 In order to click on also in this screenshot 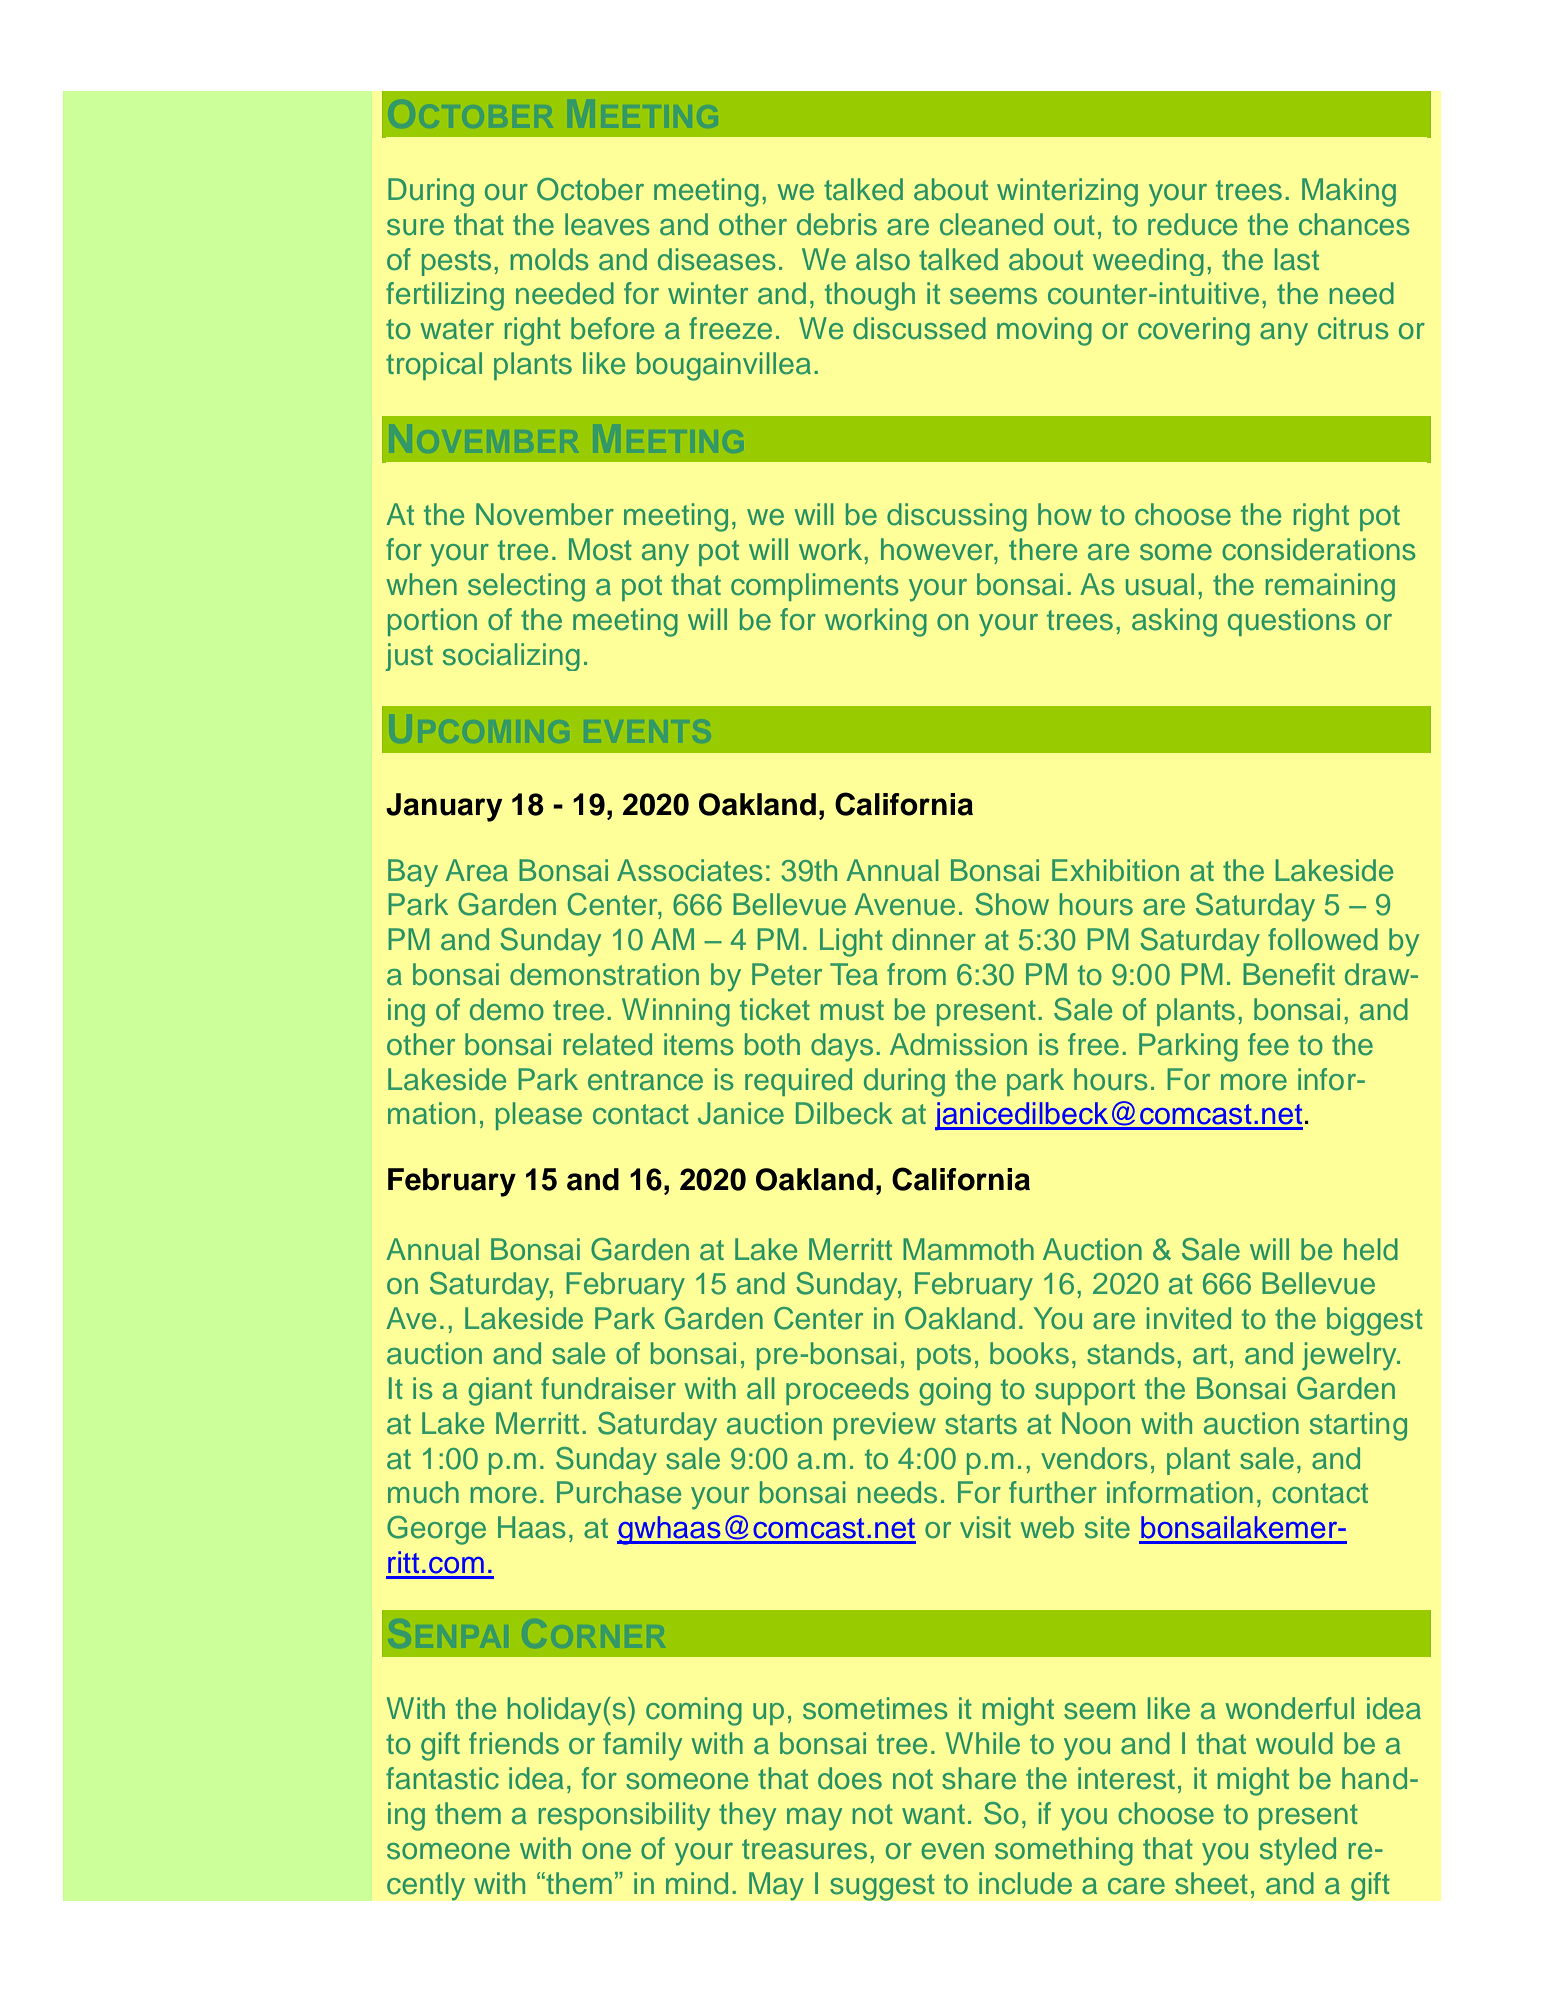, I will do `click(883, 259)`.
